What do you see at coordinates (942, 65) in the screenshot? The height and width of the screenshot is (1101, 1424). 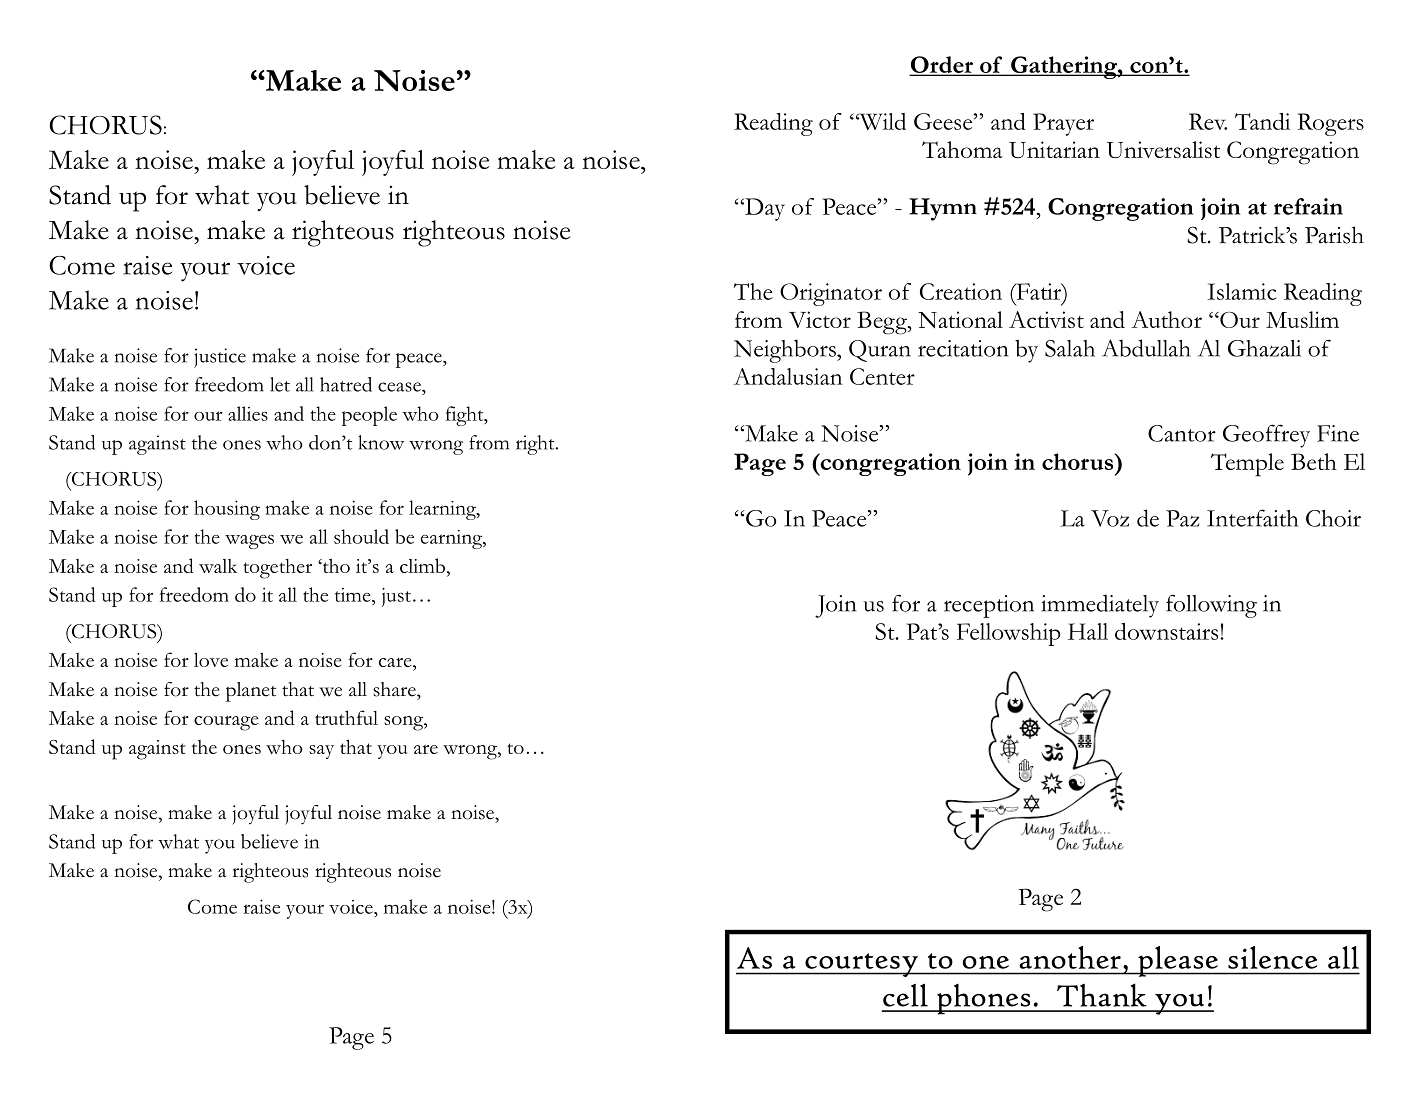 I see `Order` at bounding box center [942, 65].
